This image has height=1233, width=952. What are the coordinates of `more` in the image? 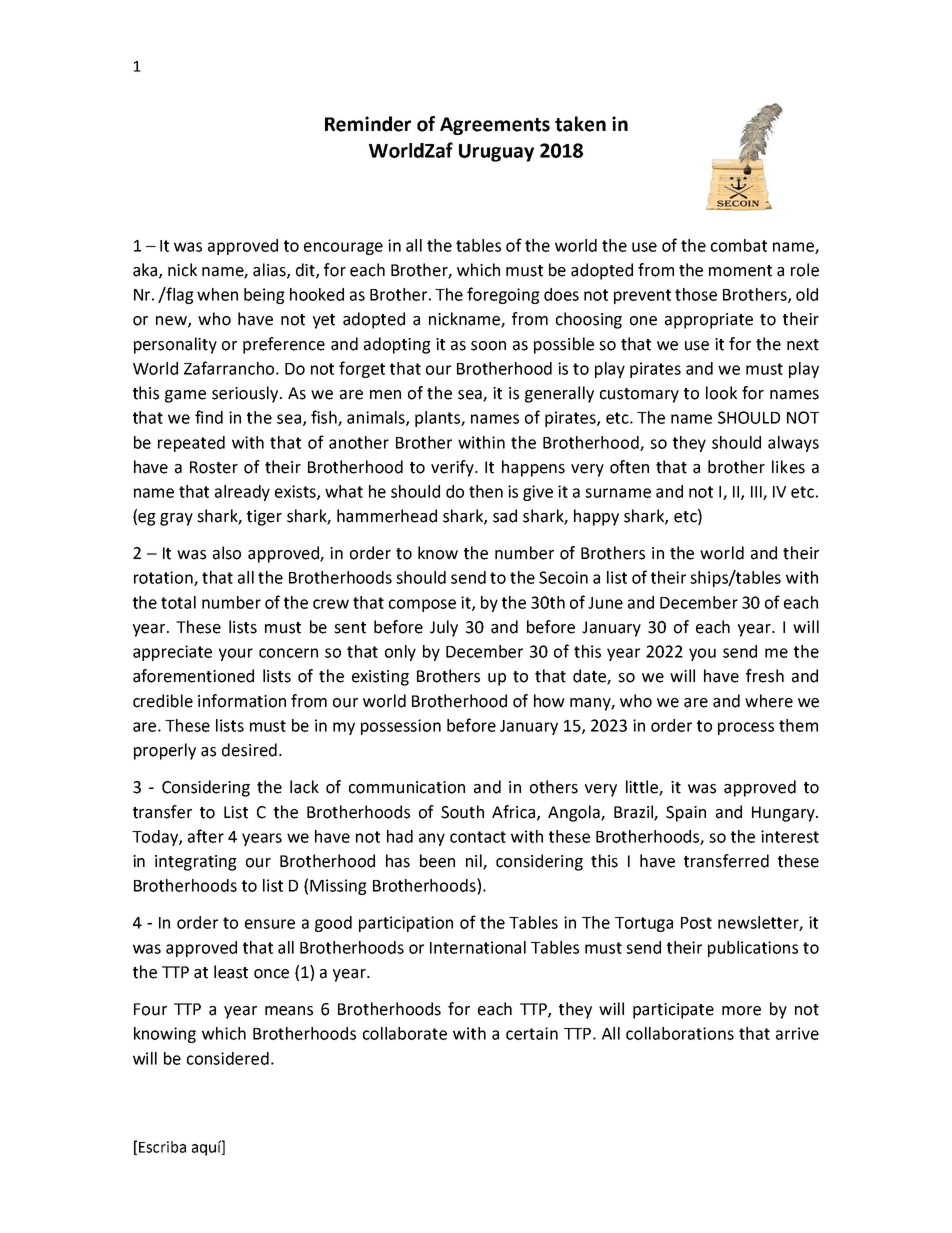 It's located at (741, 1011).
